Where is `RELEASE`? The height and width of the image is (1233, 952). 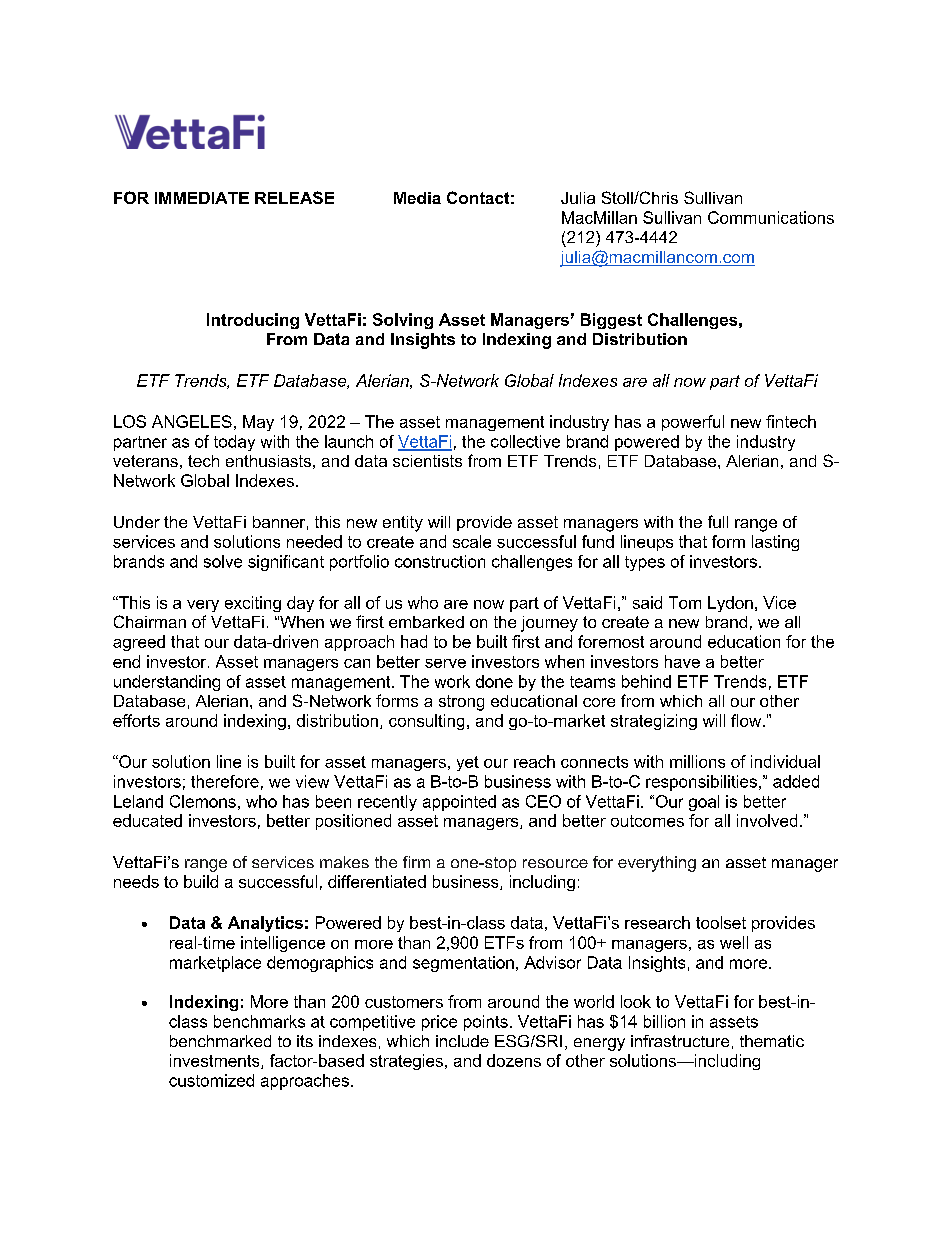
RELEASE is located at coordinates (294, 197).
